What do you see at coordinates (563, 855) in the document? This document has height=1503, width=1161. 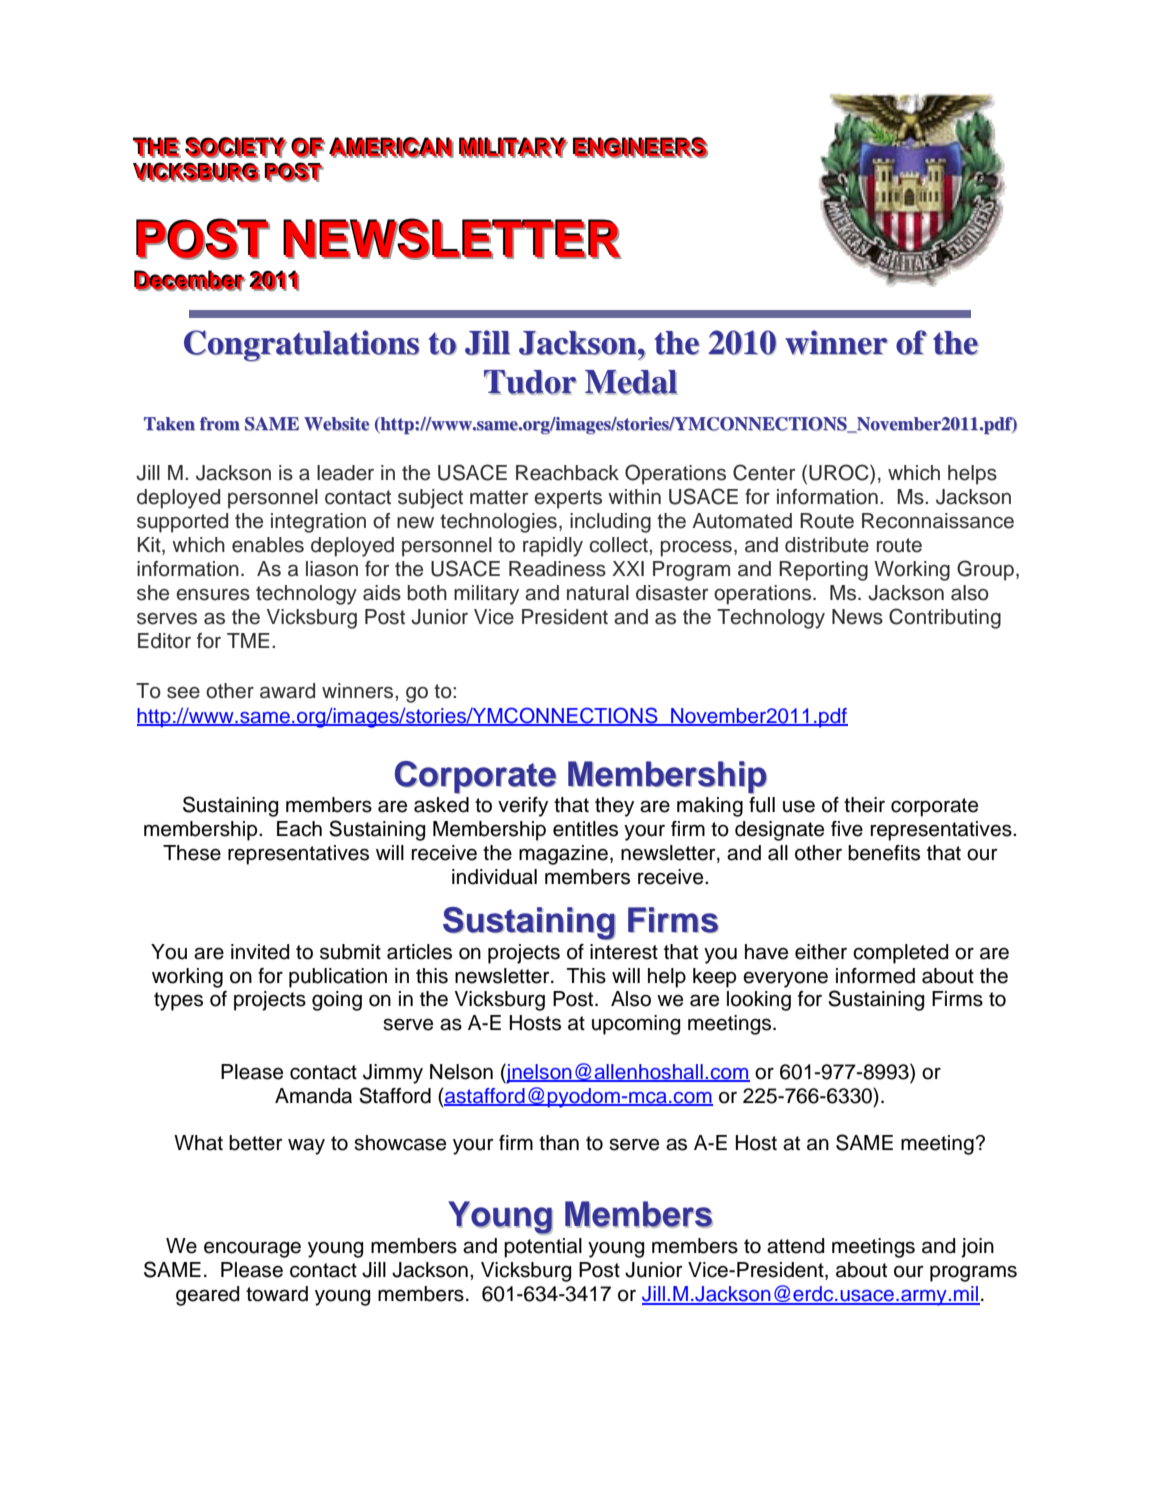 I see `magazine` at bounding box center [563, 855].
